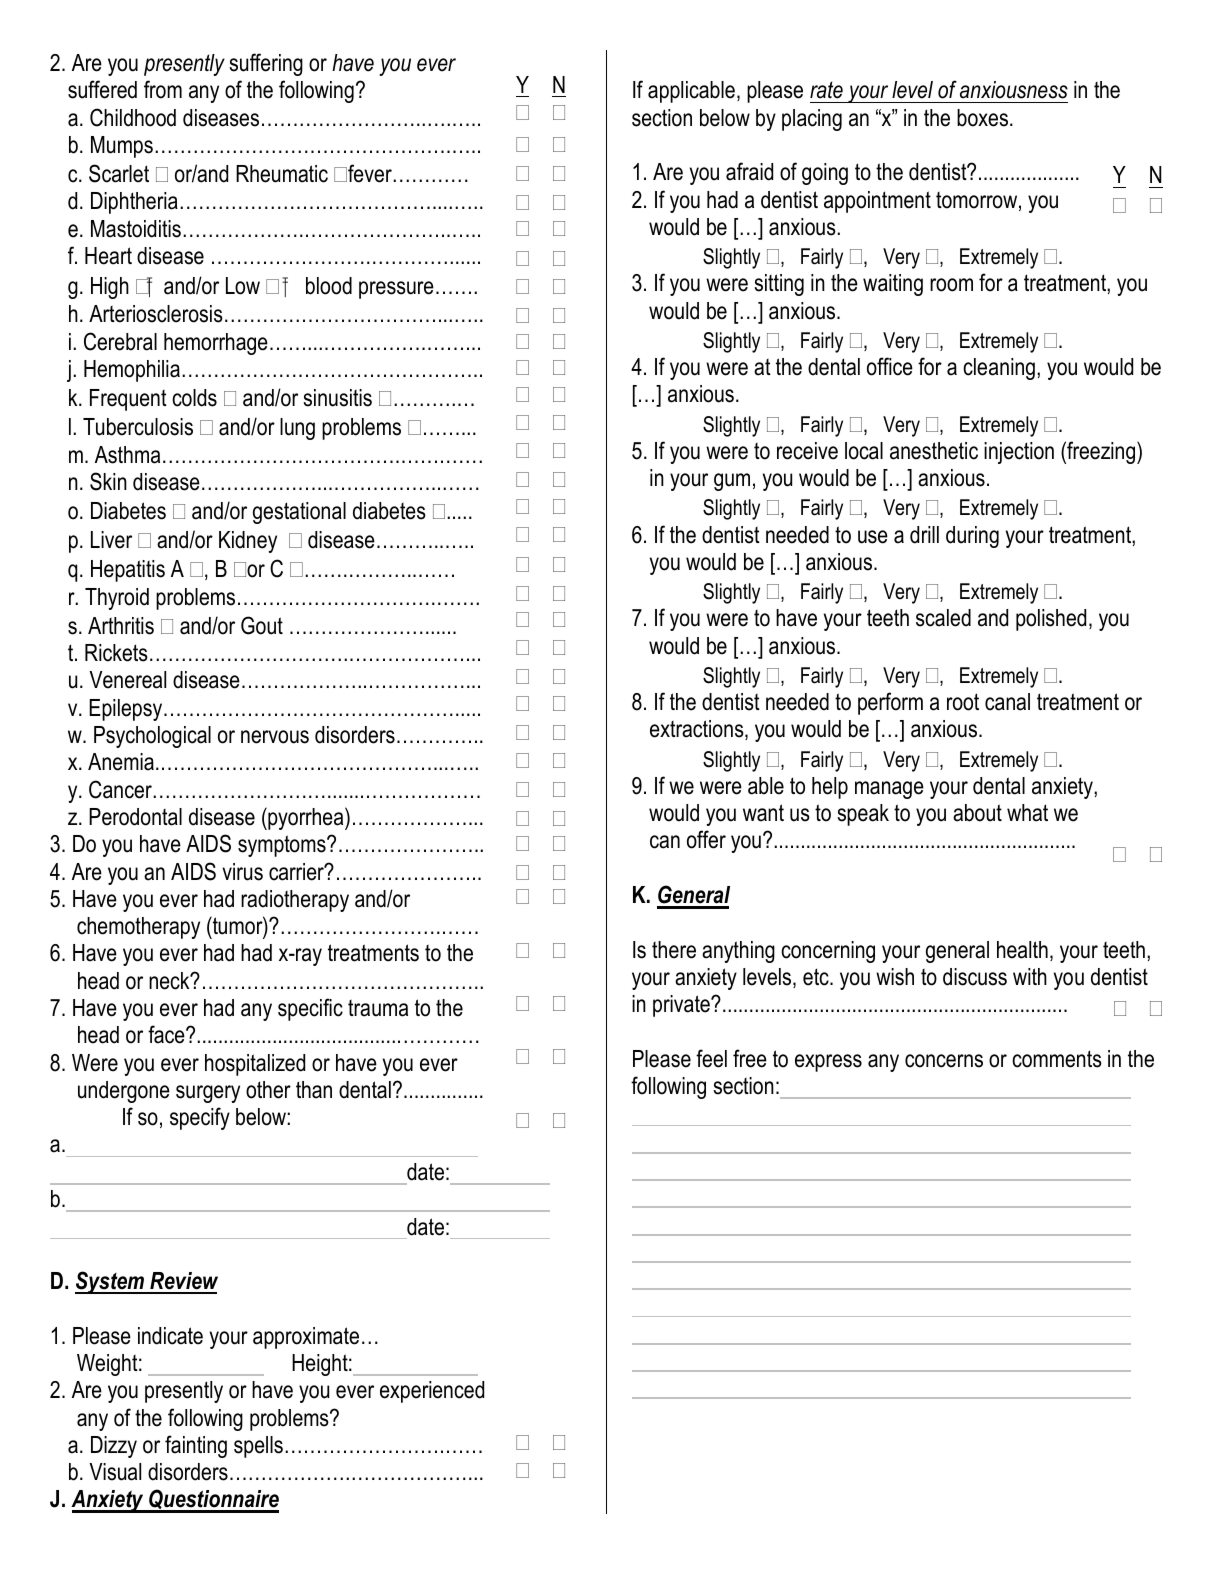 This page has height=1570, width=1213. I want to click on concerns, so click(944, 1061).
